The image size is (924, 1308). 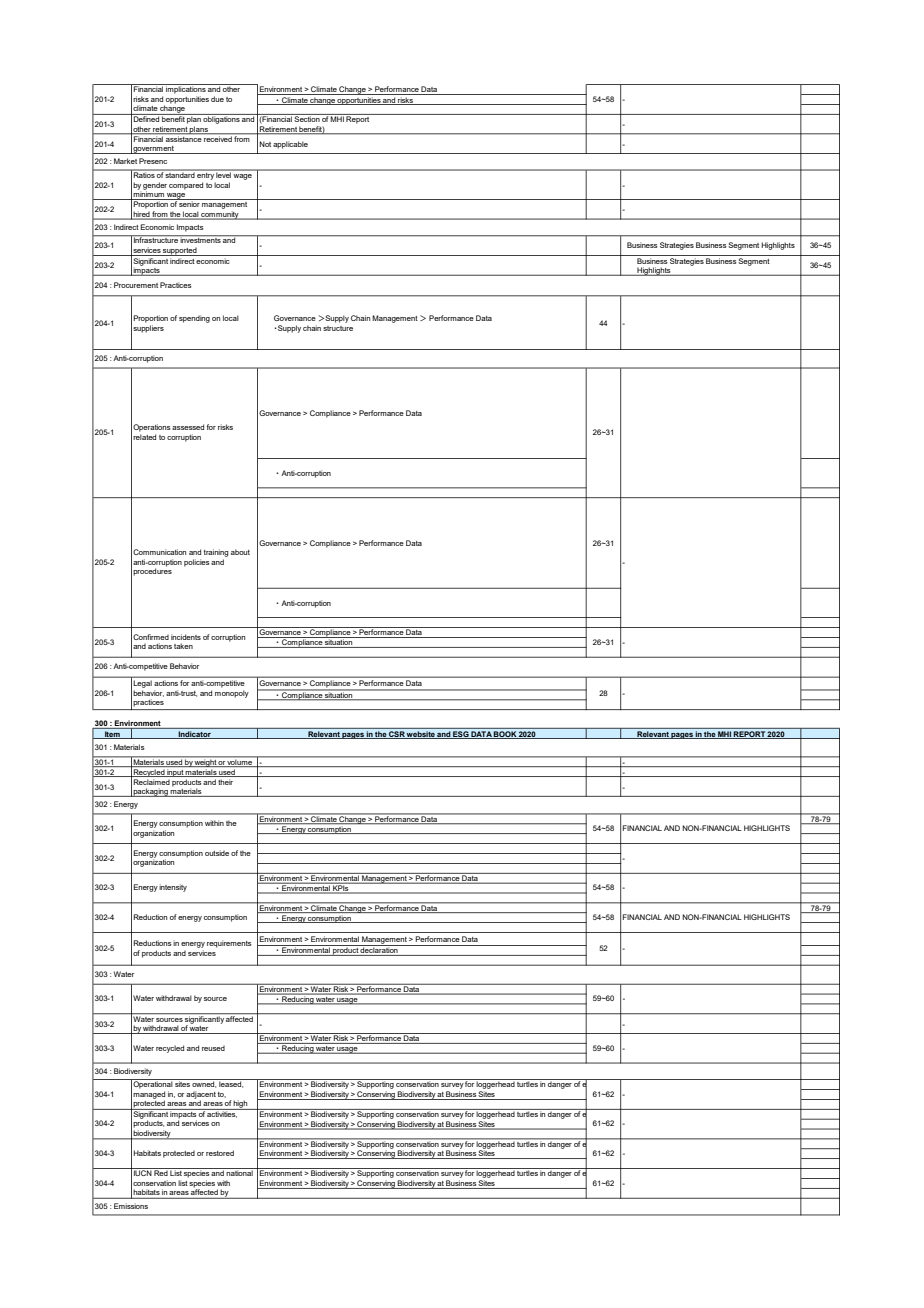 What do you see at coordinates (240, 552) in the document?
I see `about` at bounding box center [240, 552].
